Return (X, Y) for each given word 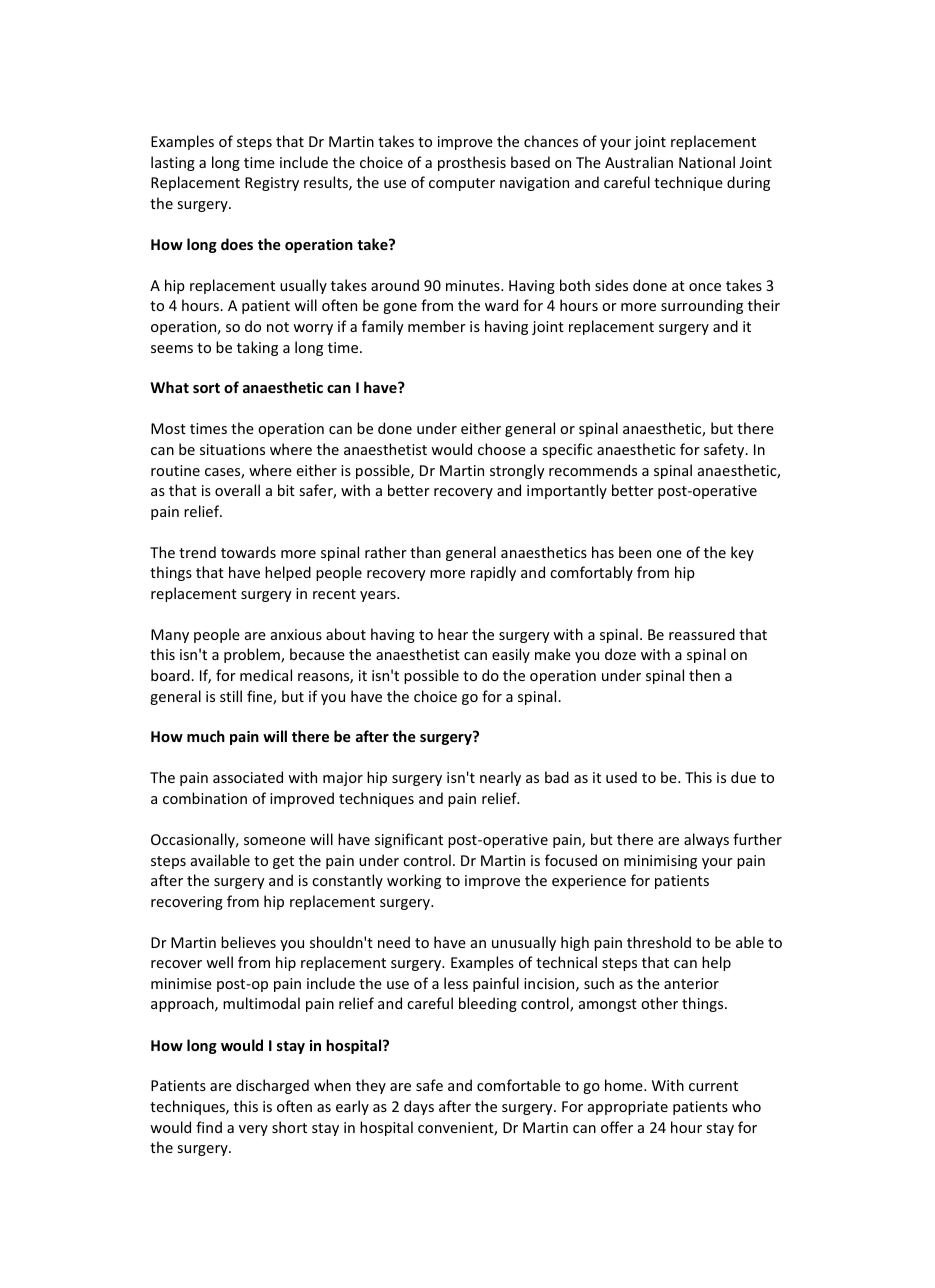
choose (502, 449)
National (707, 162)
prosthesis (472, 163)
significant (409, 840)
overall (237, 490)
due (743, 777)
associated (248, 777)
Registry (272, 184)
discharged (272, 1086)
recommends (593, 470)
